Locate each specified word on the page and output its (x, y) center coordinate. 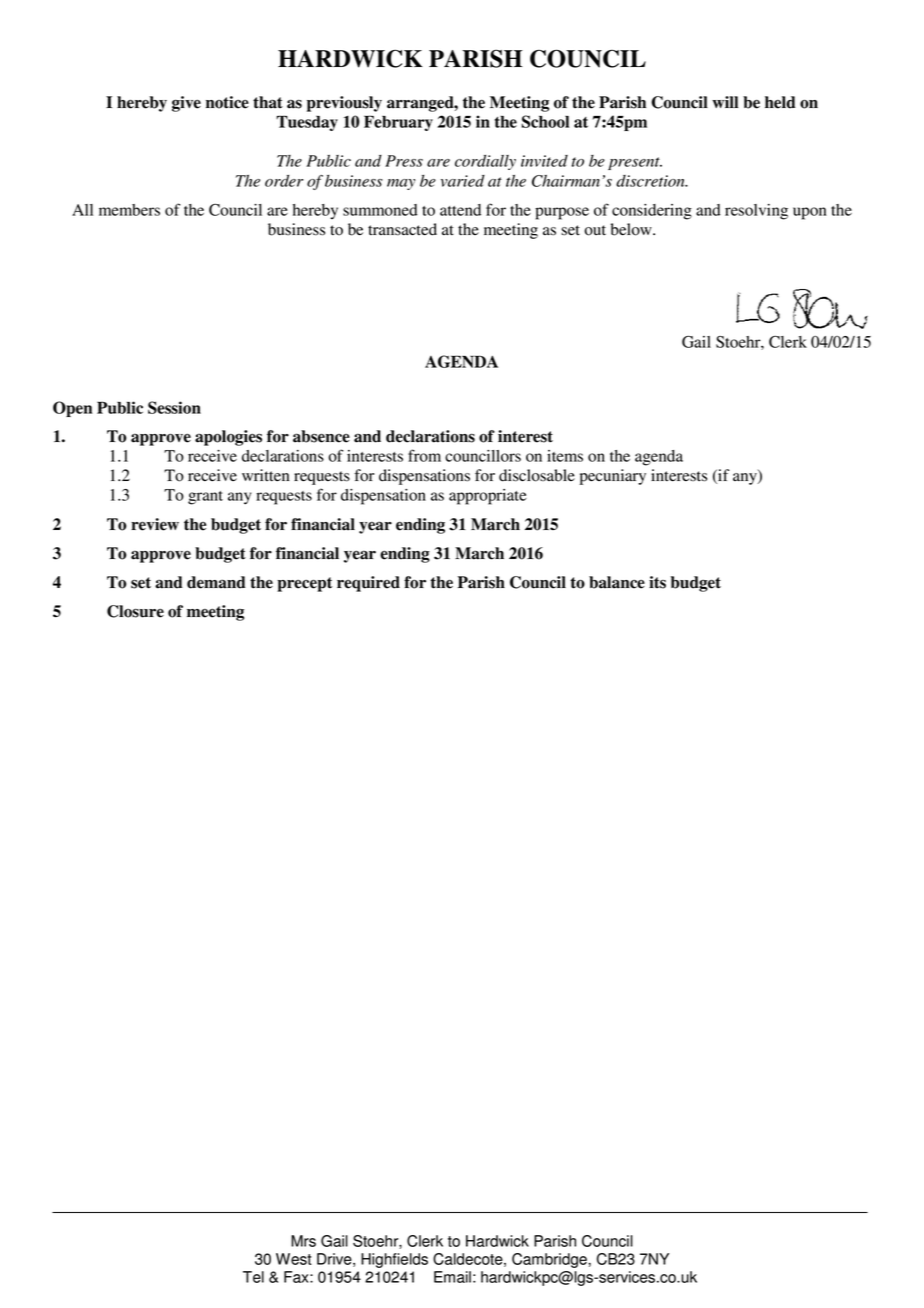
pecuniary (613, 477)
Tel (253, 1277)
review (155, 524)
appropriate (488, 497)
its (657, 582)
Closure (135, 611)
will (725, 102)
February (398, 123)
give (186, 104)
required (368, 584)
